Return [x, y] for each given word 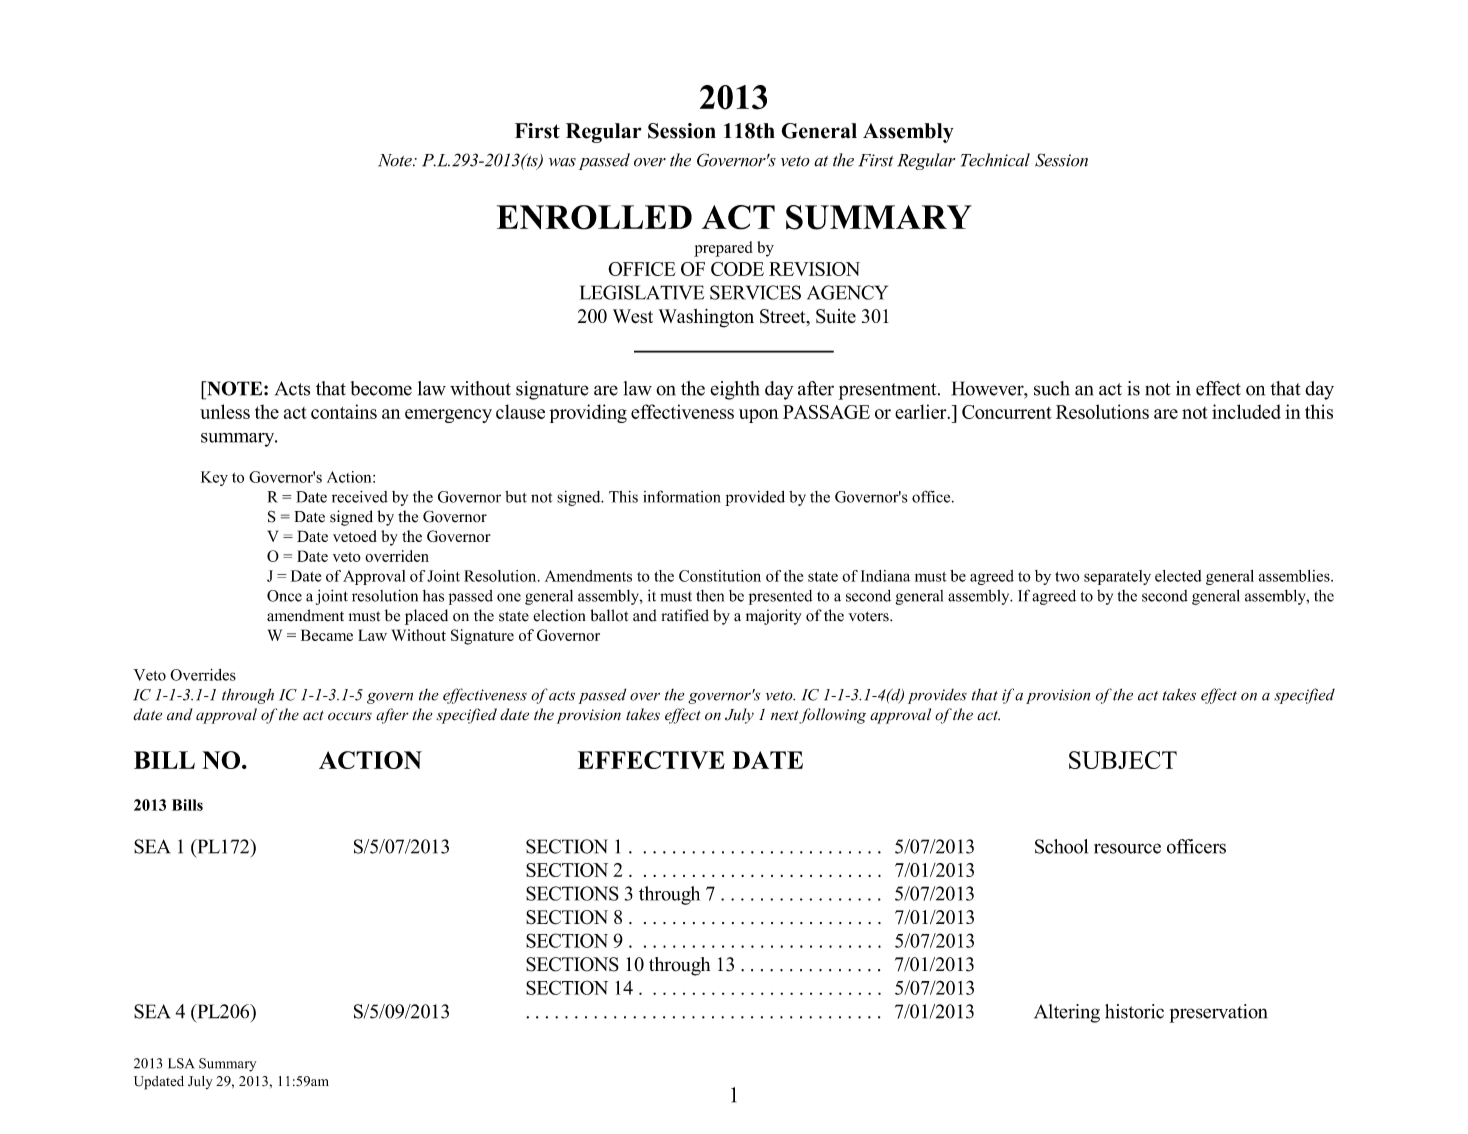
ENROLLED [594, 217]
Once [284, 596]
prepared [723, 249]
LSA [181, 1063]
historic [1134, 1011]
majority [774, 617]
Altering [1067, 1013]
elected [1178, 576]
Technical [995, 160]
